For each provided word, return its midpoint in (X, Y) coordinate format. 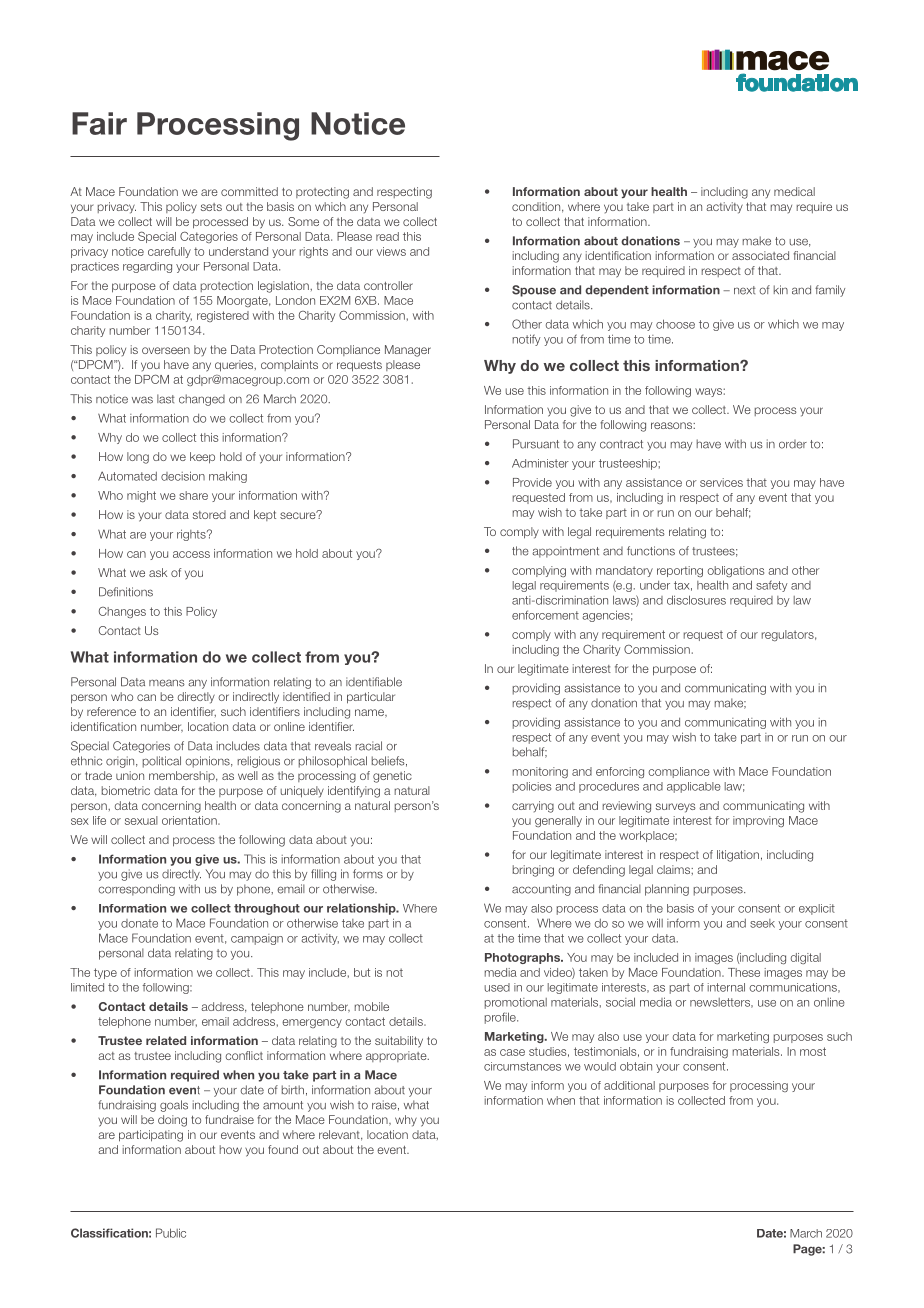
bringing (533, 871)
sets (211, 207)
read (387, 236)
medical (794, 191)
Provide (532, 482)
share (193, 495)
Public (171, 1233)
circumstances (522, 1066)
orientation (190, 820)
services (721, 482)
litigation (738, 856)
